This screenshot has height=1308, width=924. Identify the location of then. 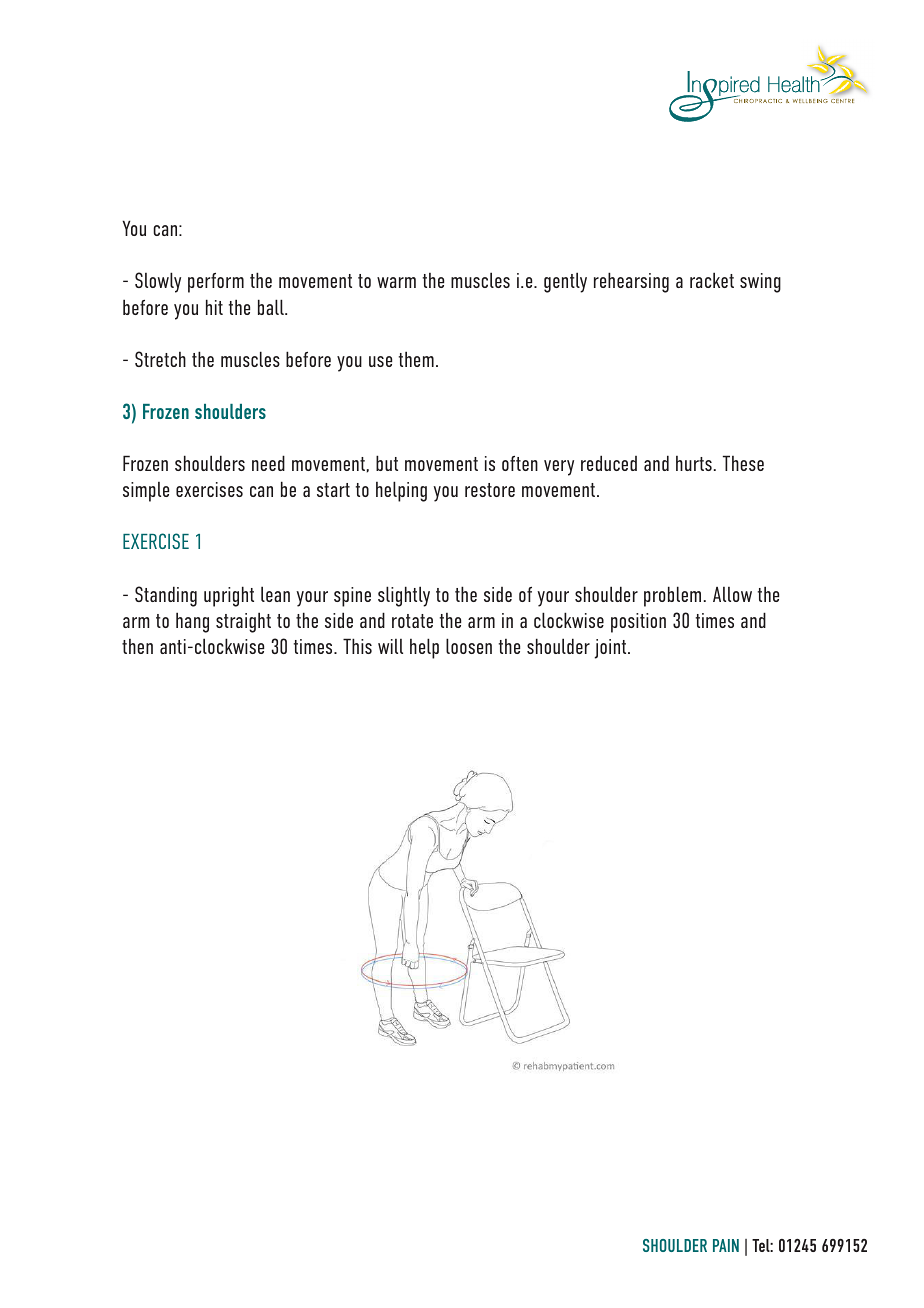
(137, 646).
